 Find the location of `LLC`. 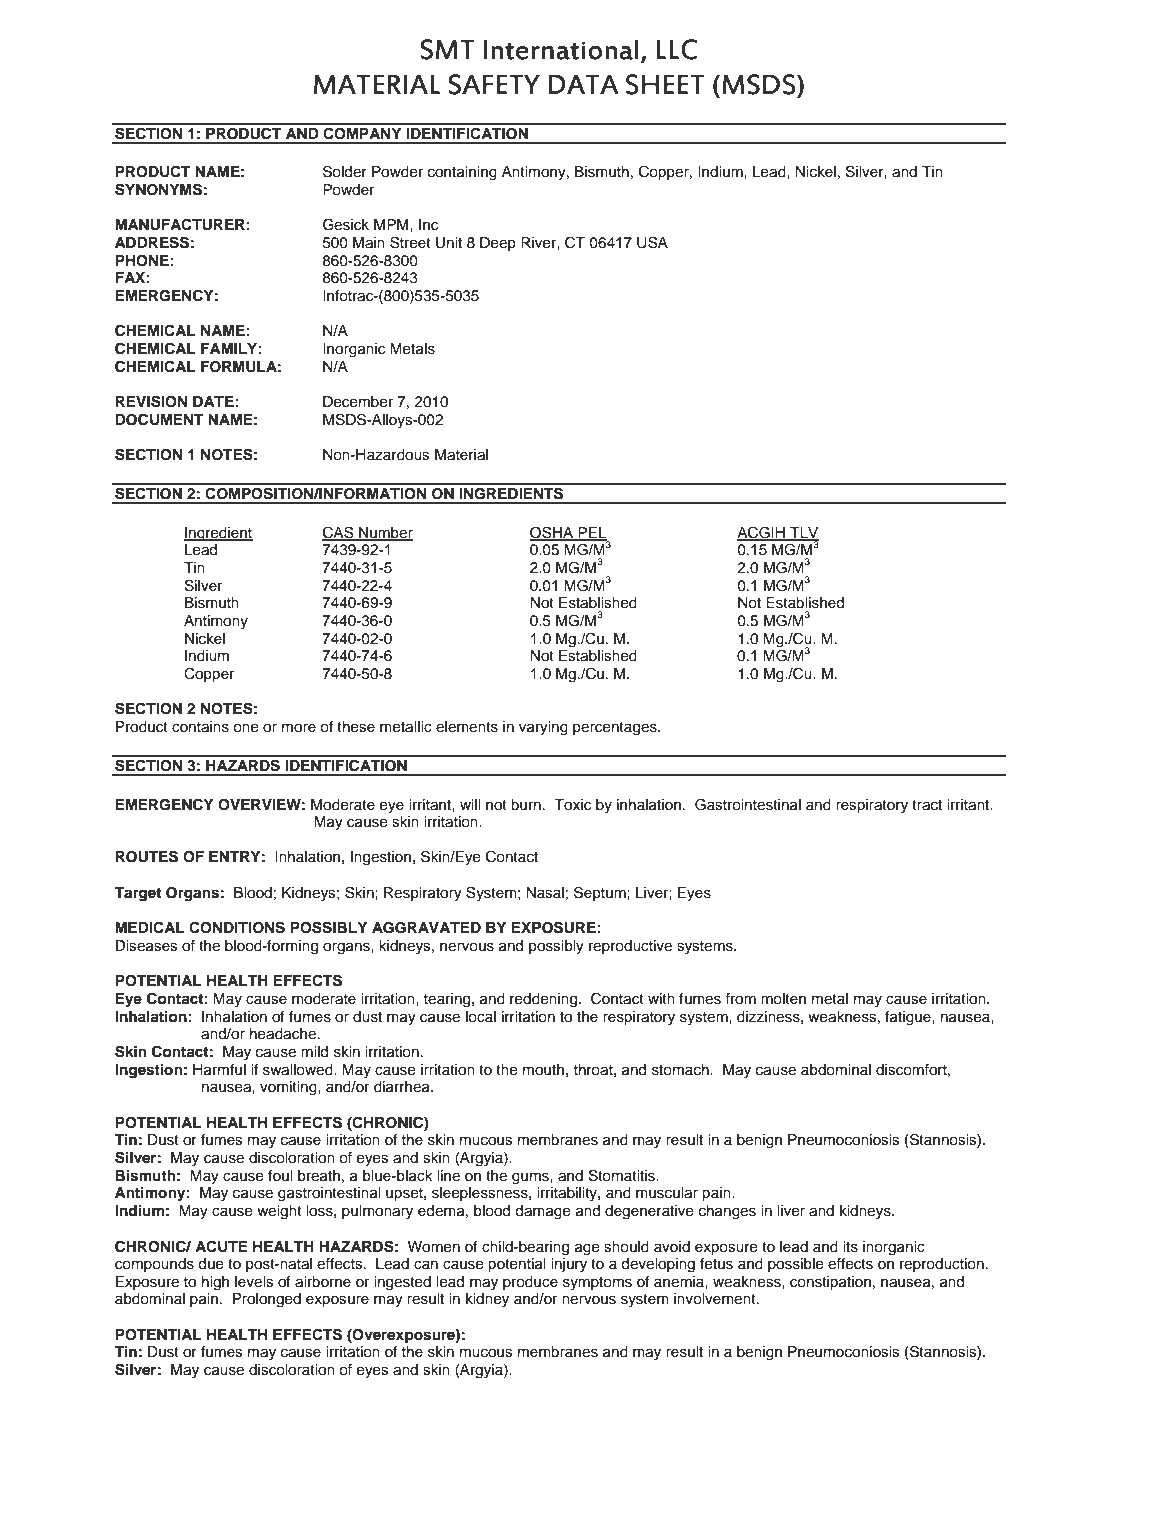

LLC is located at coordinates (676, 49).
